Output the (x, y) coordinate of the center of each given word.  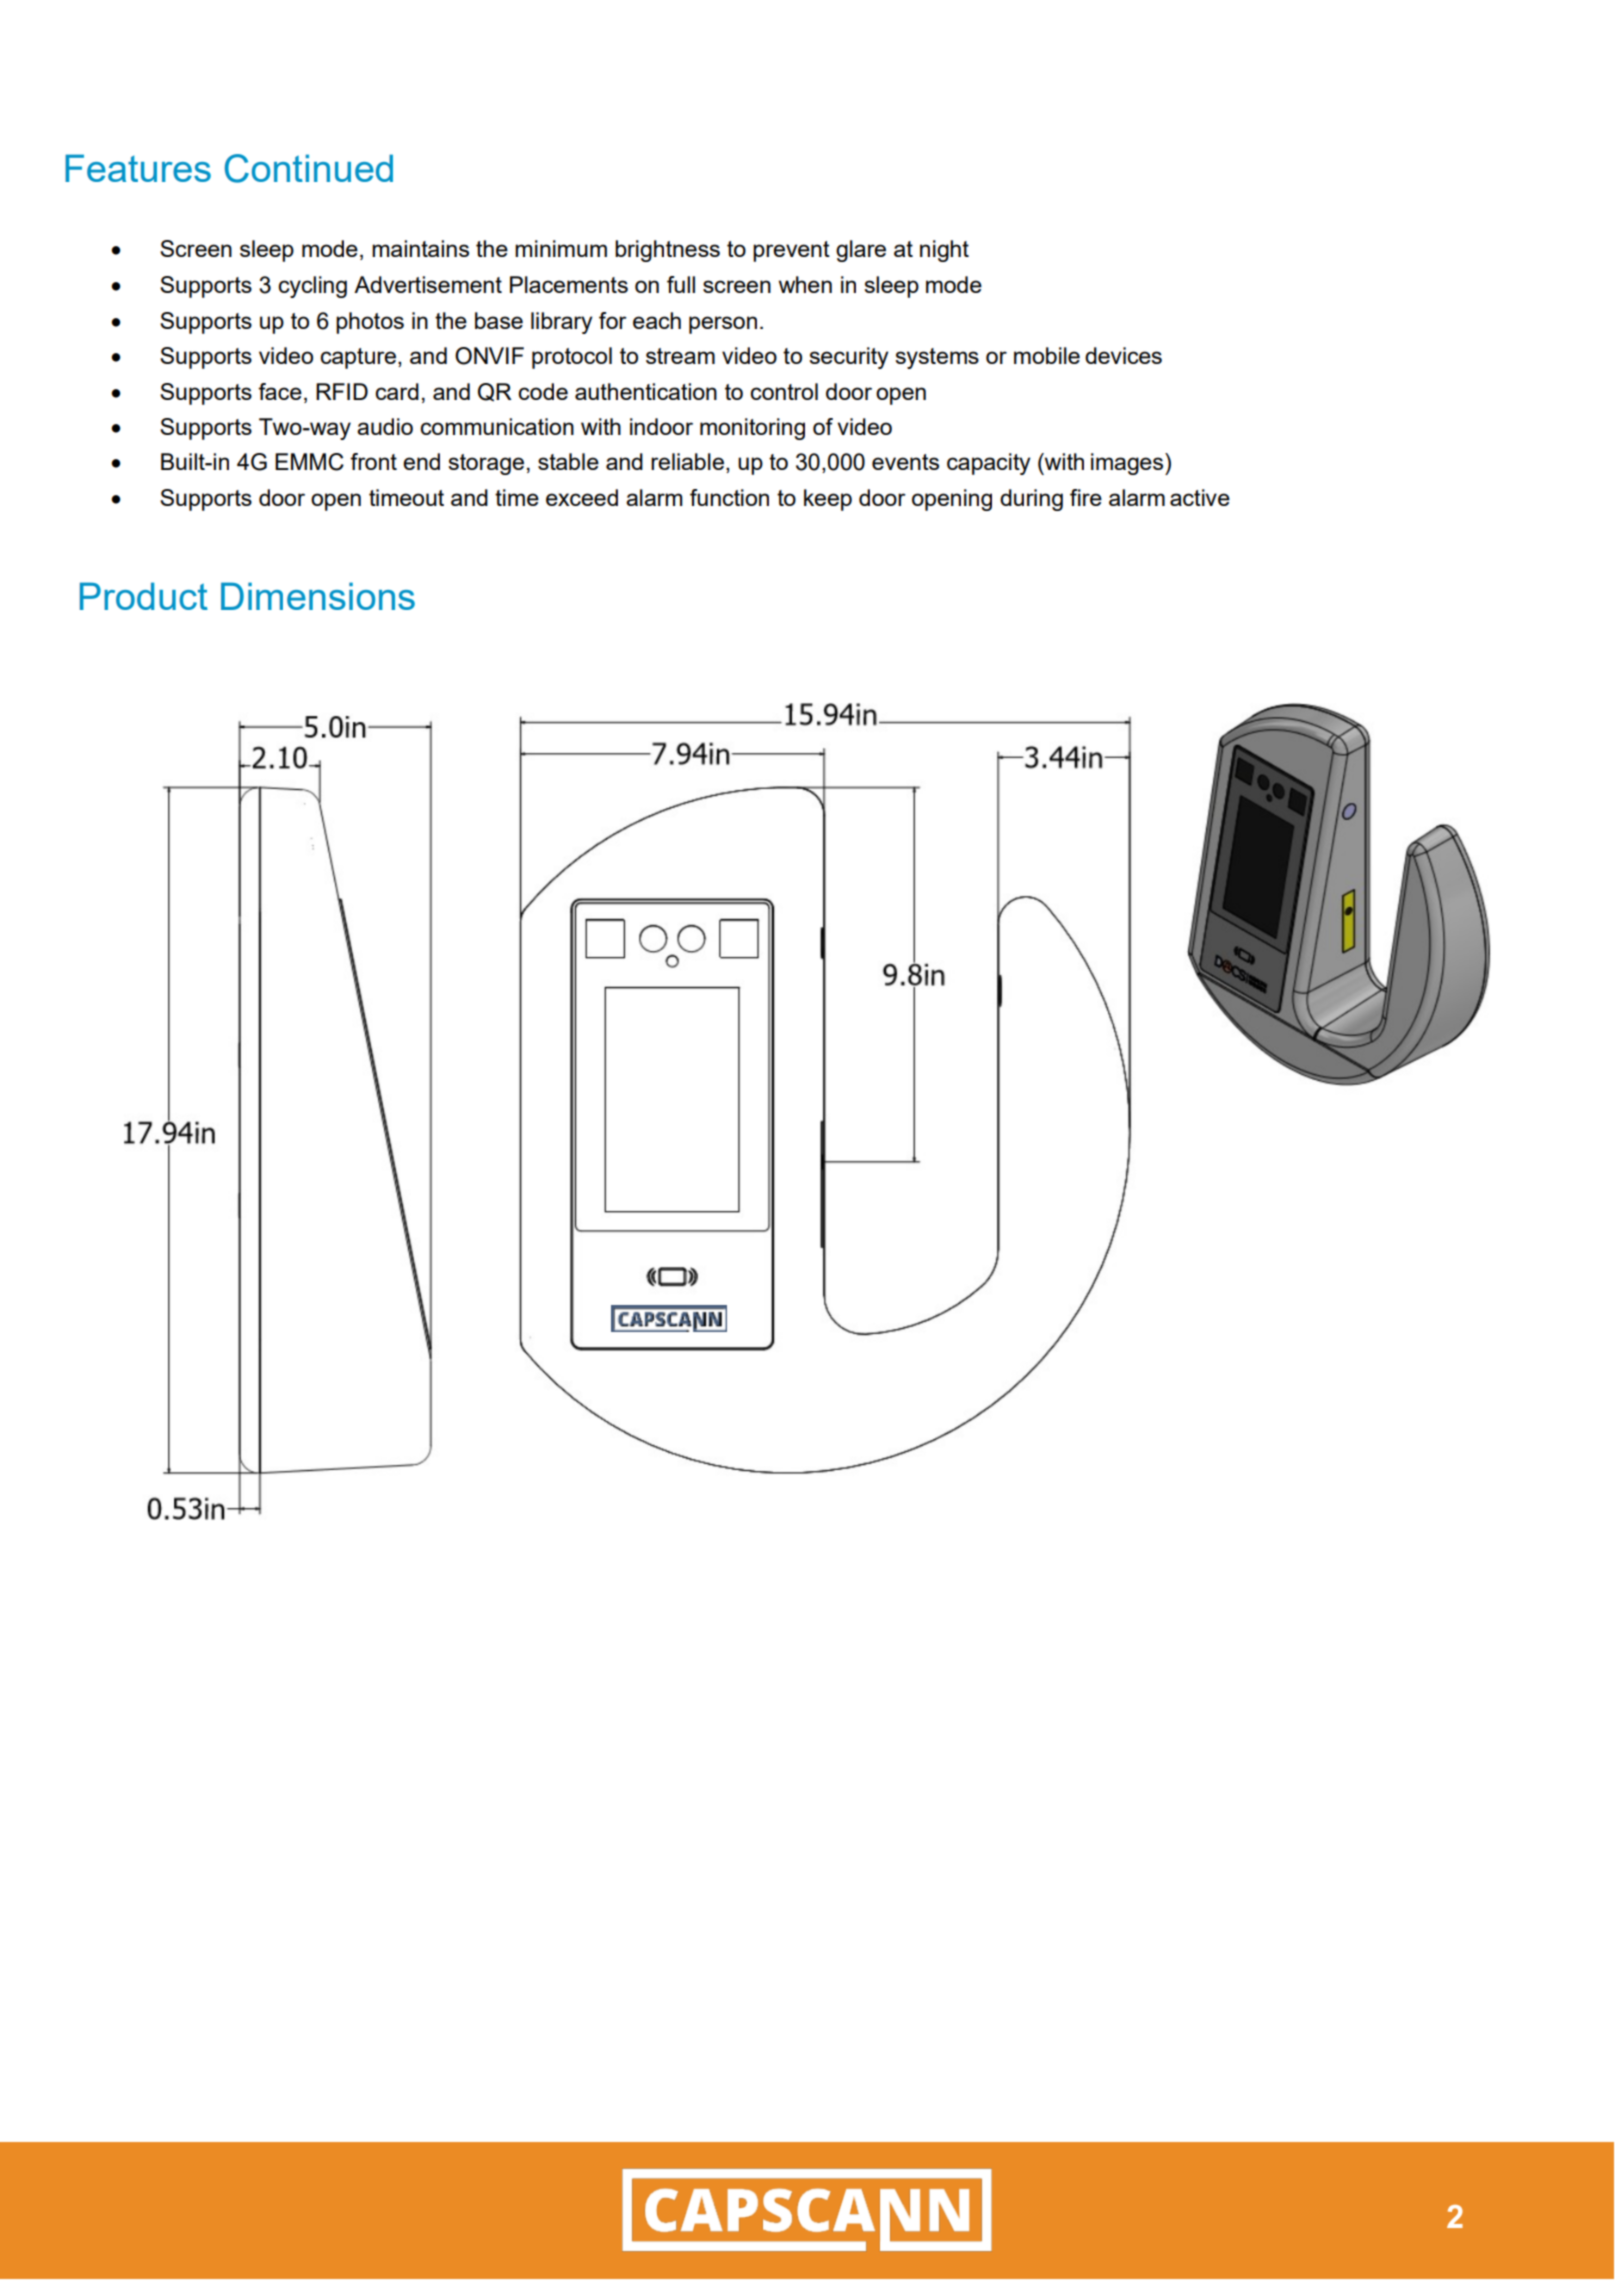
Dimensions (318, 596)
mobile (1047, 355)
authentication (646, 391)
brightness (667, 251)
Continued (309, 168)
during (1031, 500)
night (944, 251)
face (280, 391)
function (729, 497)
